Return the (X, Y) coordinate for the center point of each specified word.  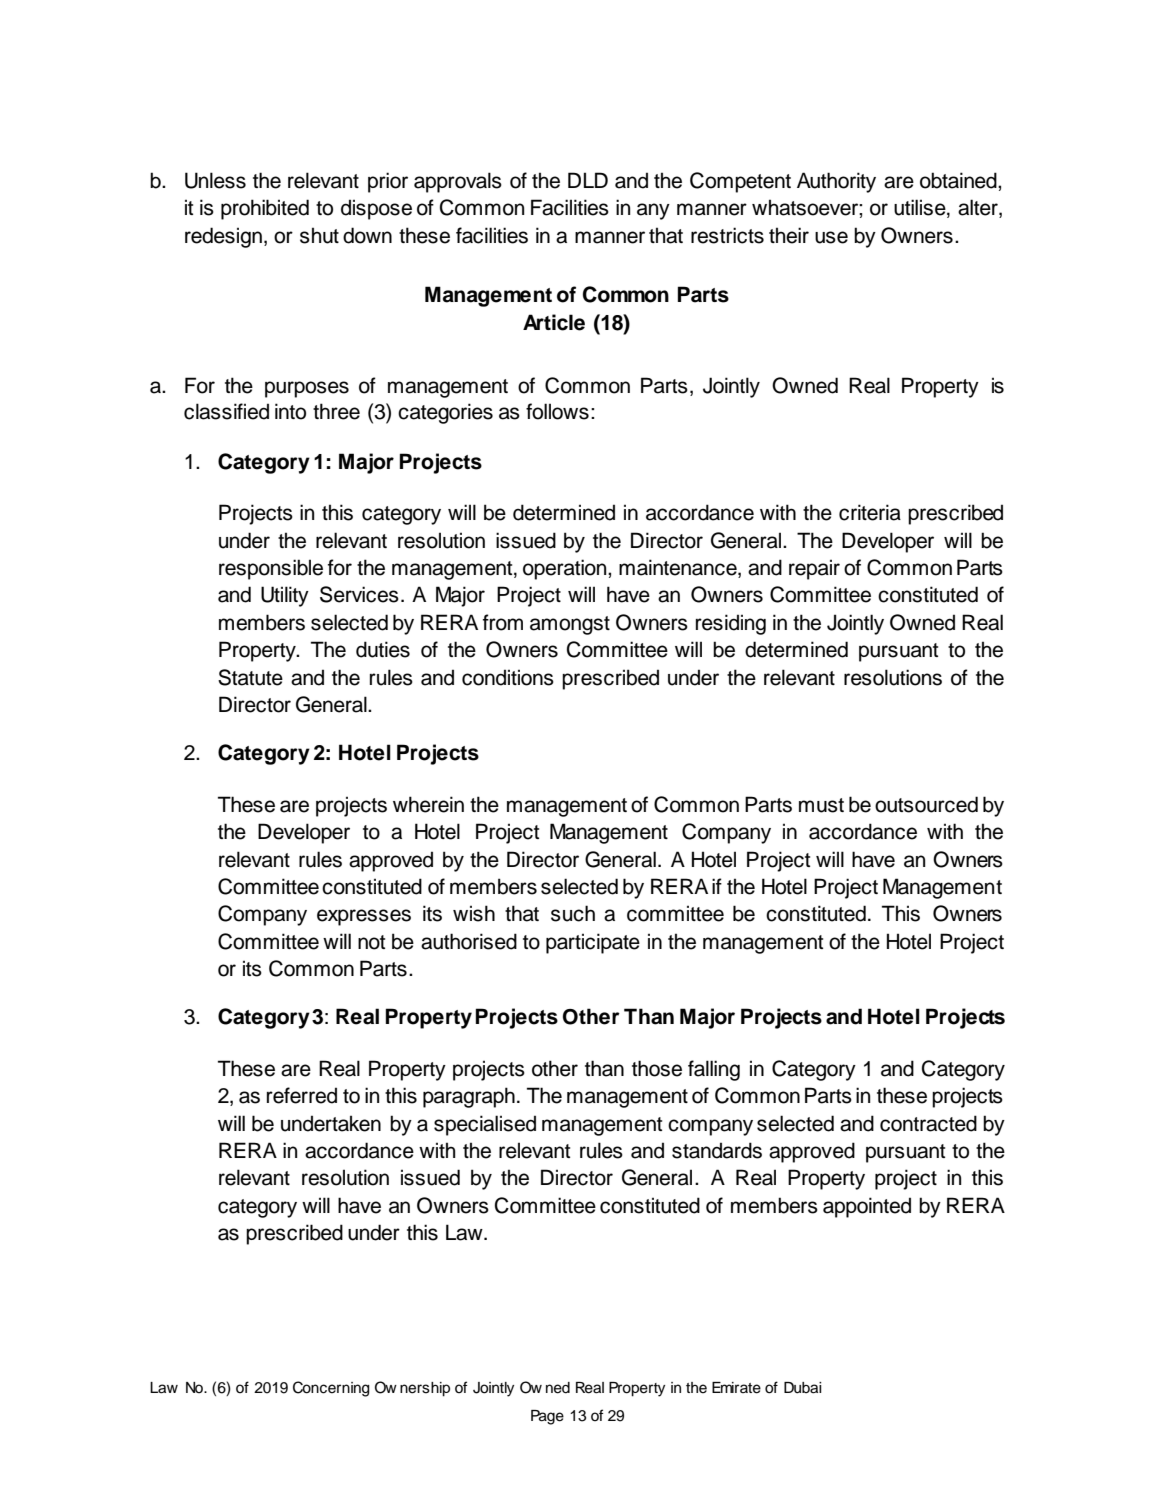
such (573, 913)
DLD (588, 180)
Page (547, 1417)
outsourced (926, 804)
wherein (428, 804)
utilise (921, 207)
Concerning (331, 1389)
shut (319, 235)
